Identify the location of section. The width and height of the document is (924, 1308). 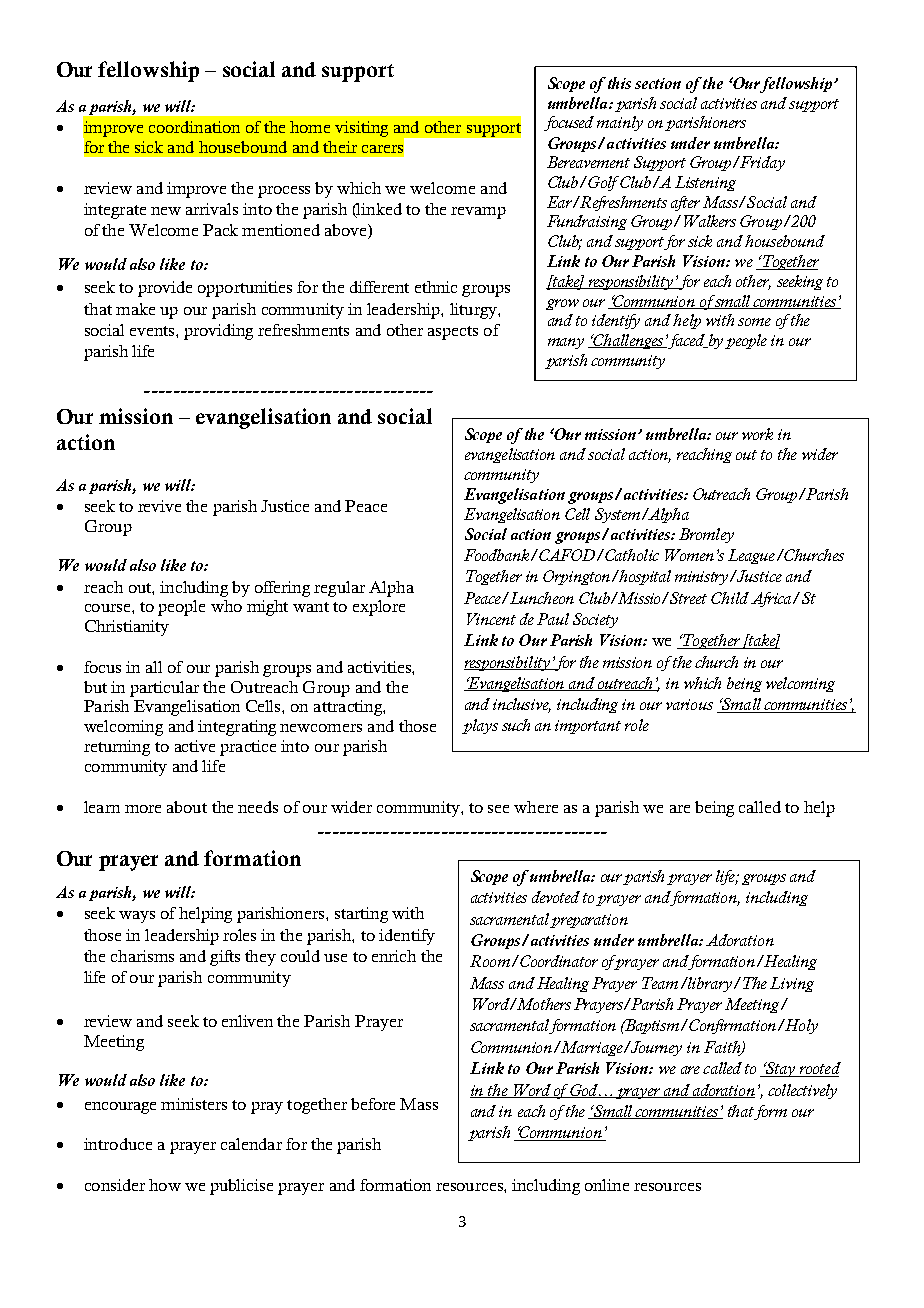
(658, 83).
